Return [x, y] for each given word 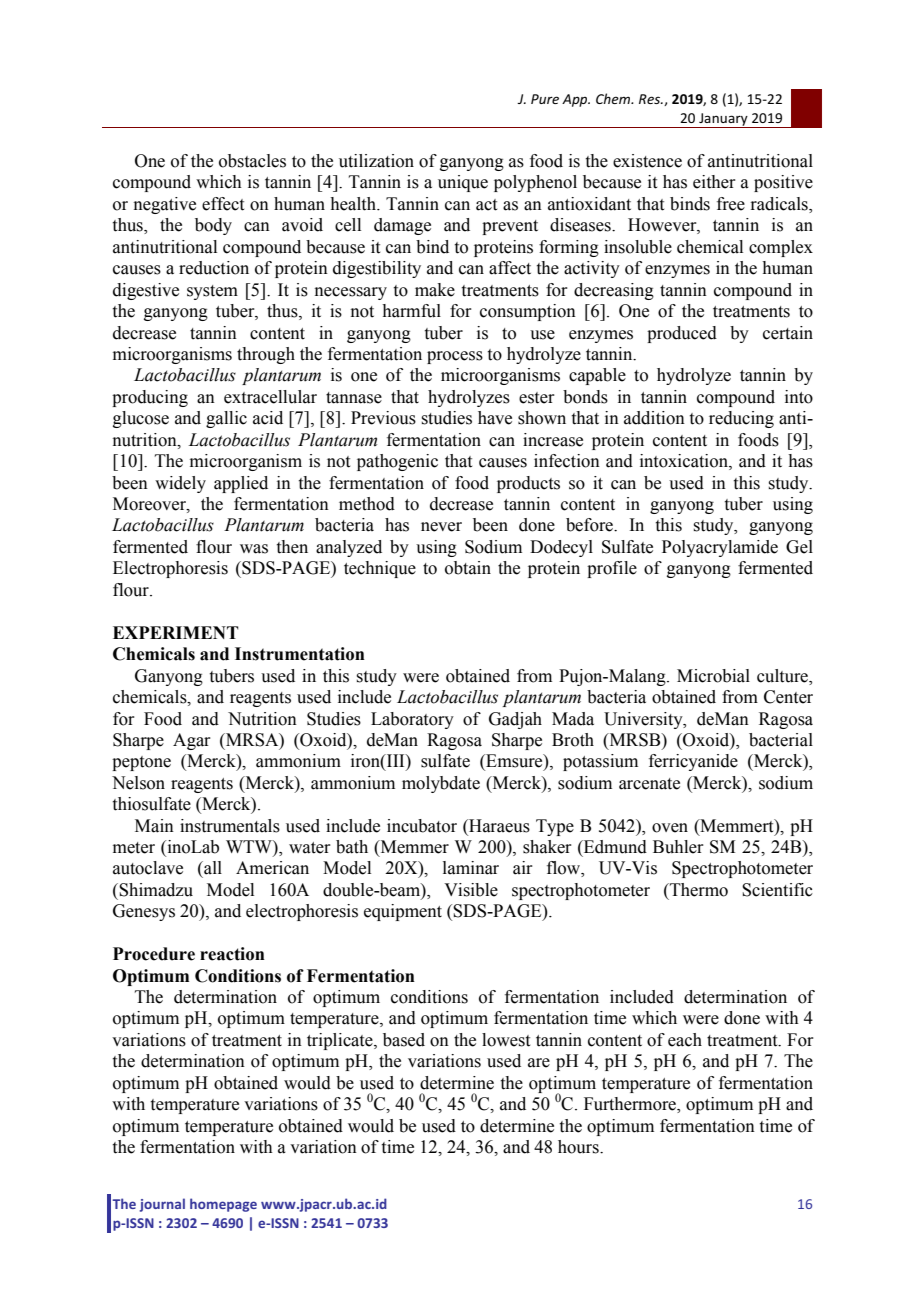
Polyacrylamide [720, 548]
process [455, 357]
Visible [471, 890]
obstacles [252, 161]
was [254, 549]
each [685, 1040]
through [266, 355]
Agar [192, 741]
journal [162, 1205]
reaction [232, 954]
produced [682, 334]
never [441, 527]
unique [463, 183]
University [644, 720]
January [723, 120]
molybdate [441, 784]
